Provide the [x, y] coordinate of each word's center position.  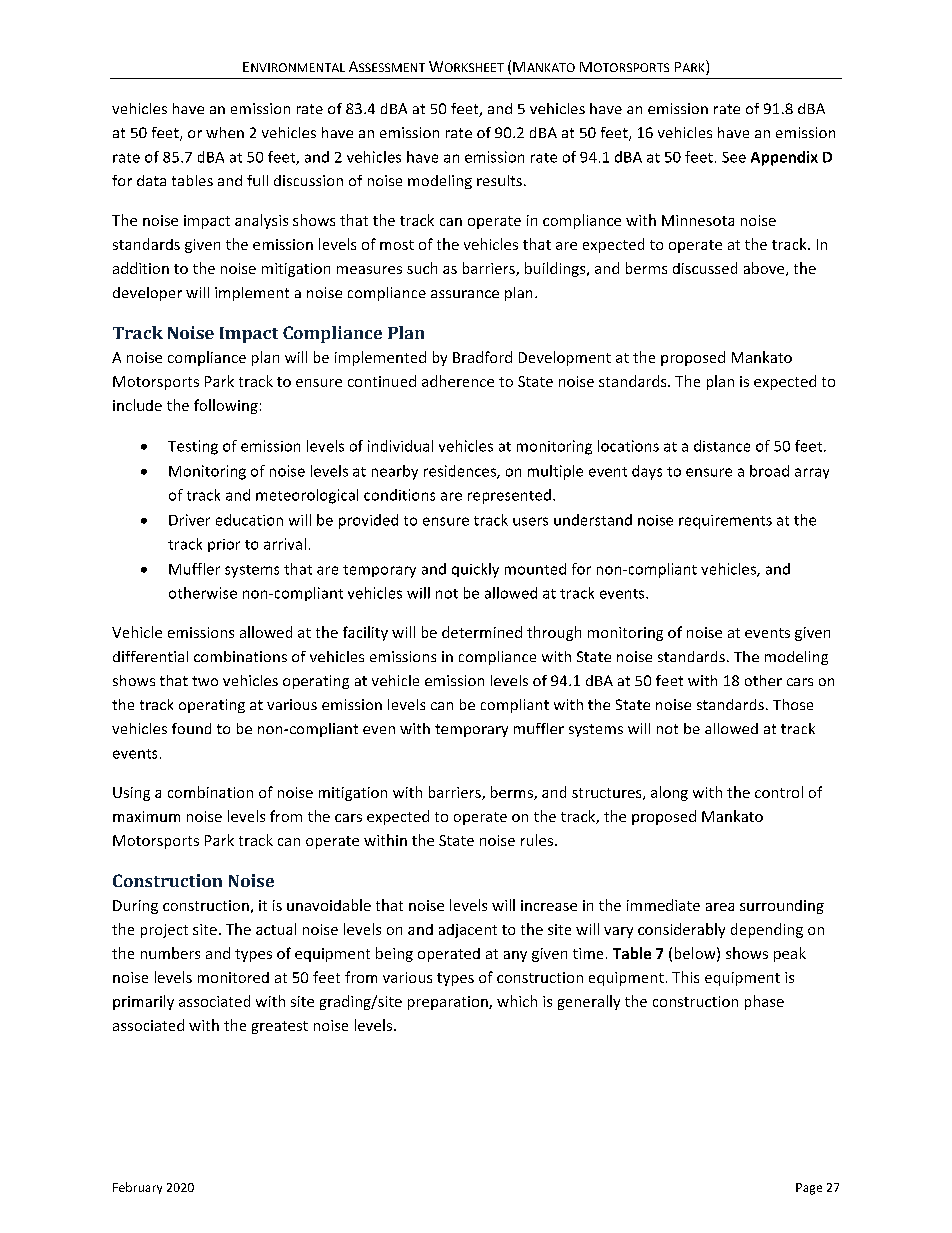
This [685, 977]
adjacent [468, 931]
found [191, 728]
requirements [725, 522]
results [499, 180]
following [226, 406]
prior [224, 545]
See [734, 157]
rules [537, 840]
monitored [233, 977]
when [225, 132]
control [779, 792]
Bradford [482, 357]
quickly [475, 570]
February [137, 1188]
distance [722, 446]
